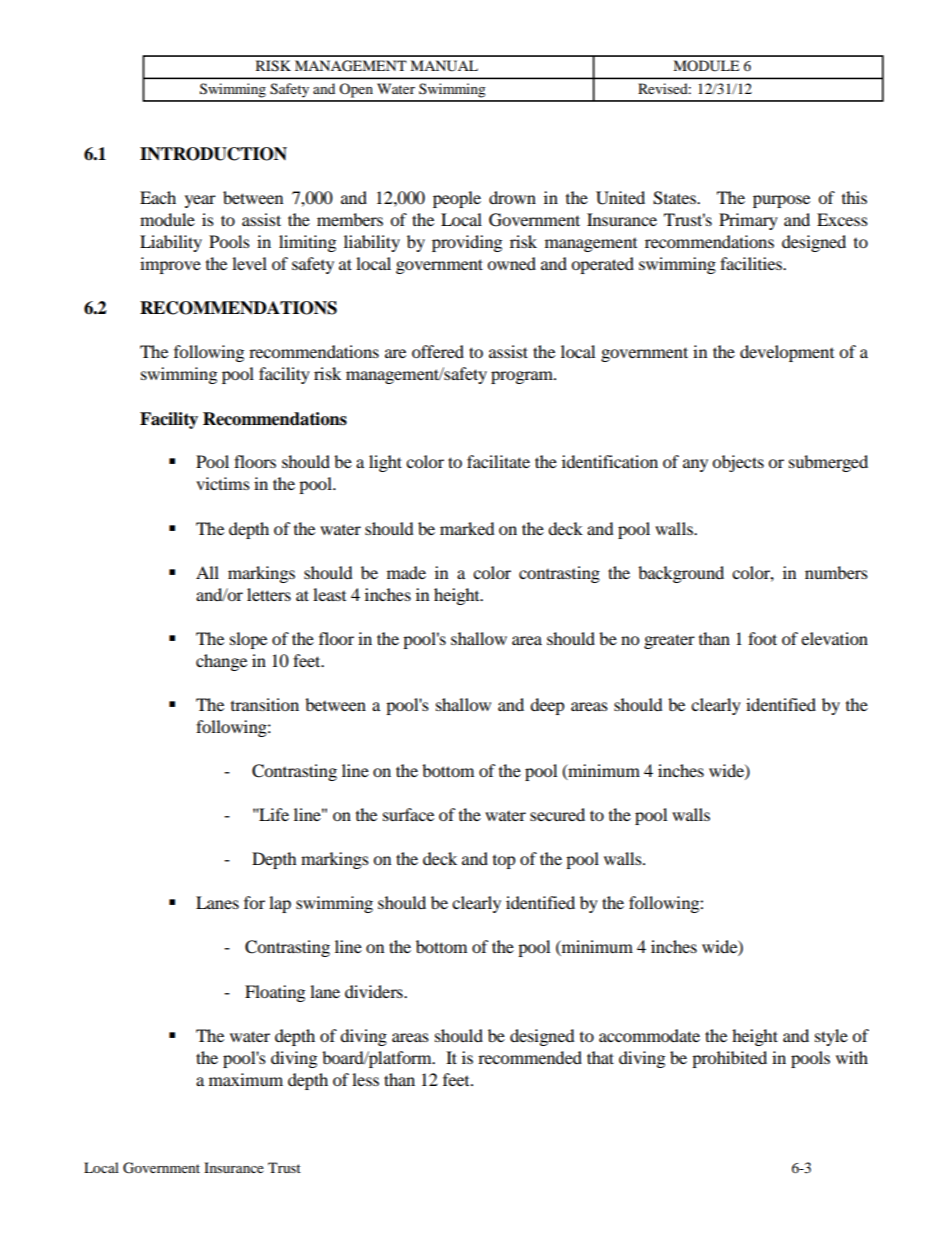  Describe the element at coordinates (787, 353) in the screenshot. I see `development` at that location.
